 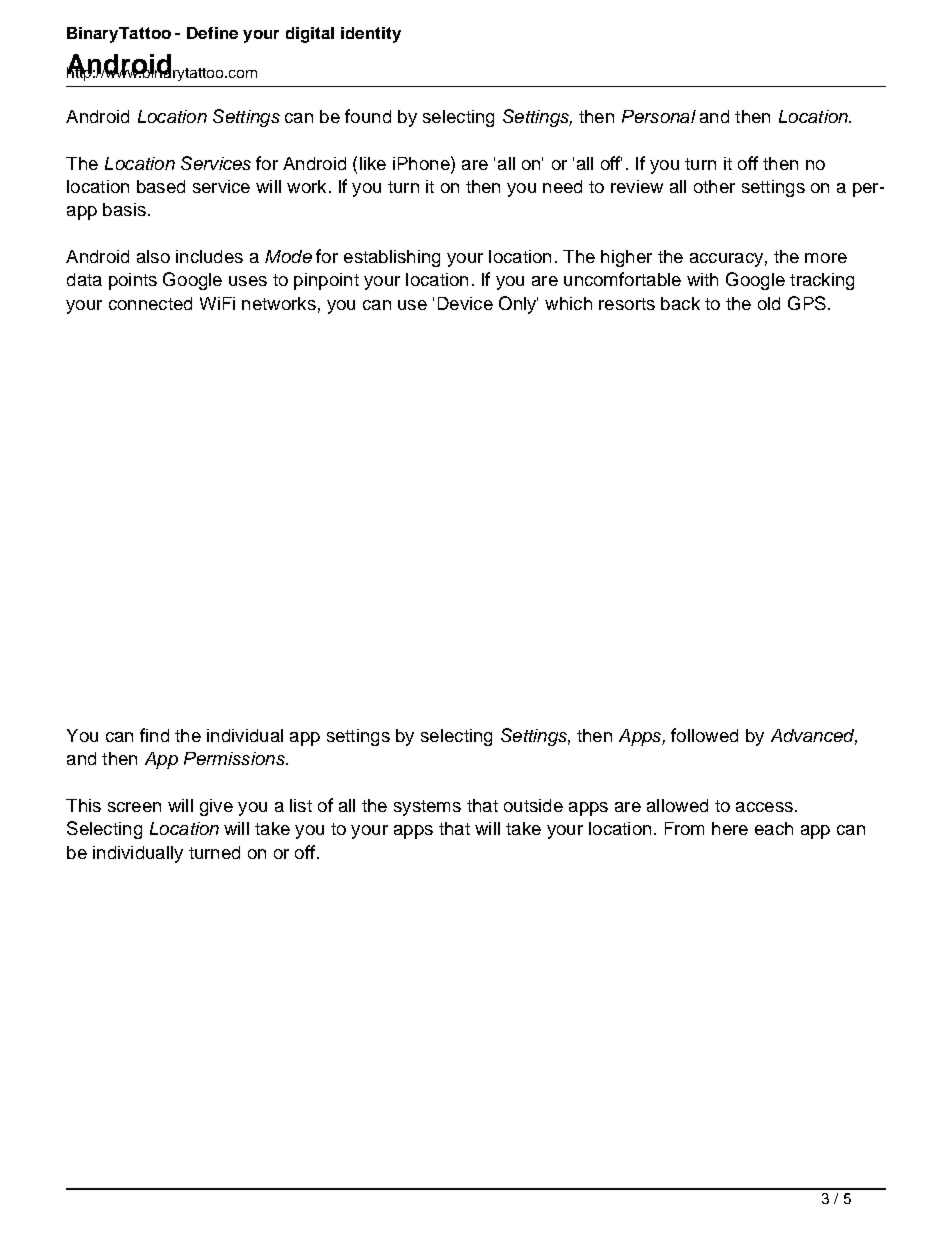 I want to click on Device, so click(x=465, y=303).
